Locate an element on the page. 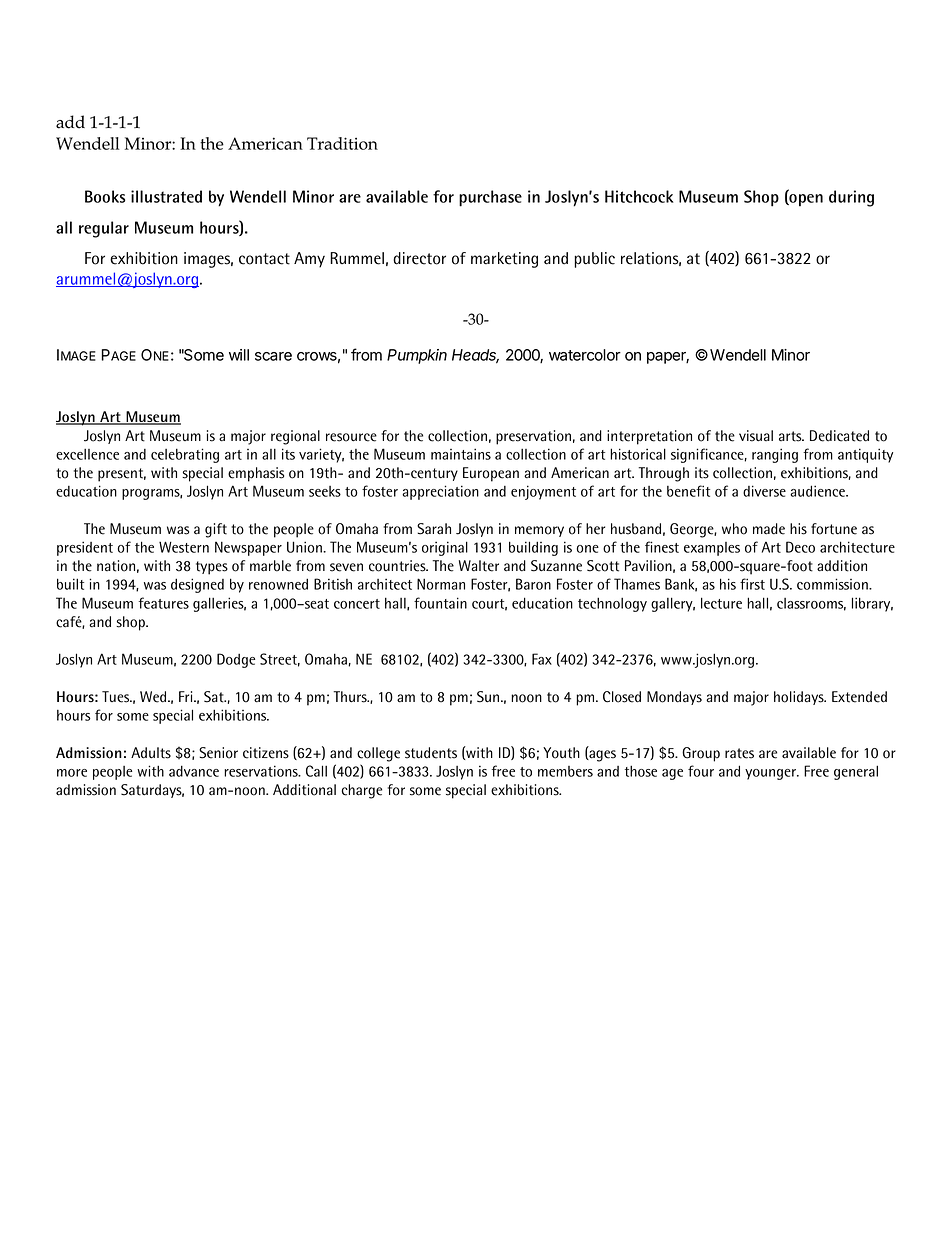 The width and height of the image is (952, 1233). younger is located at coordinates (771, 774).
